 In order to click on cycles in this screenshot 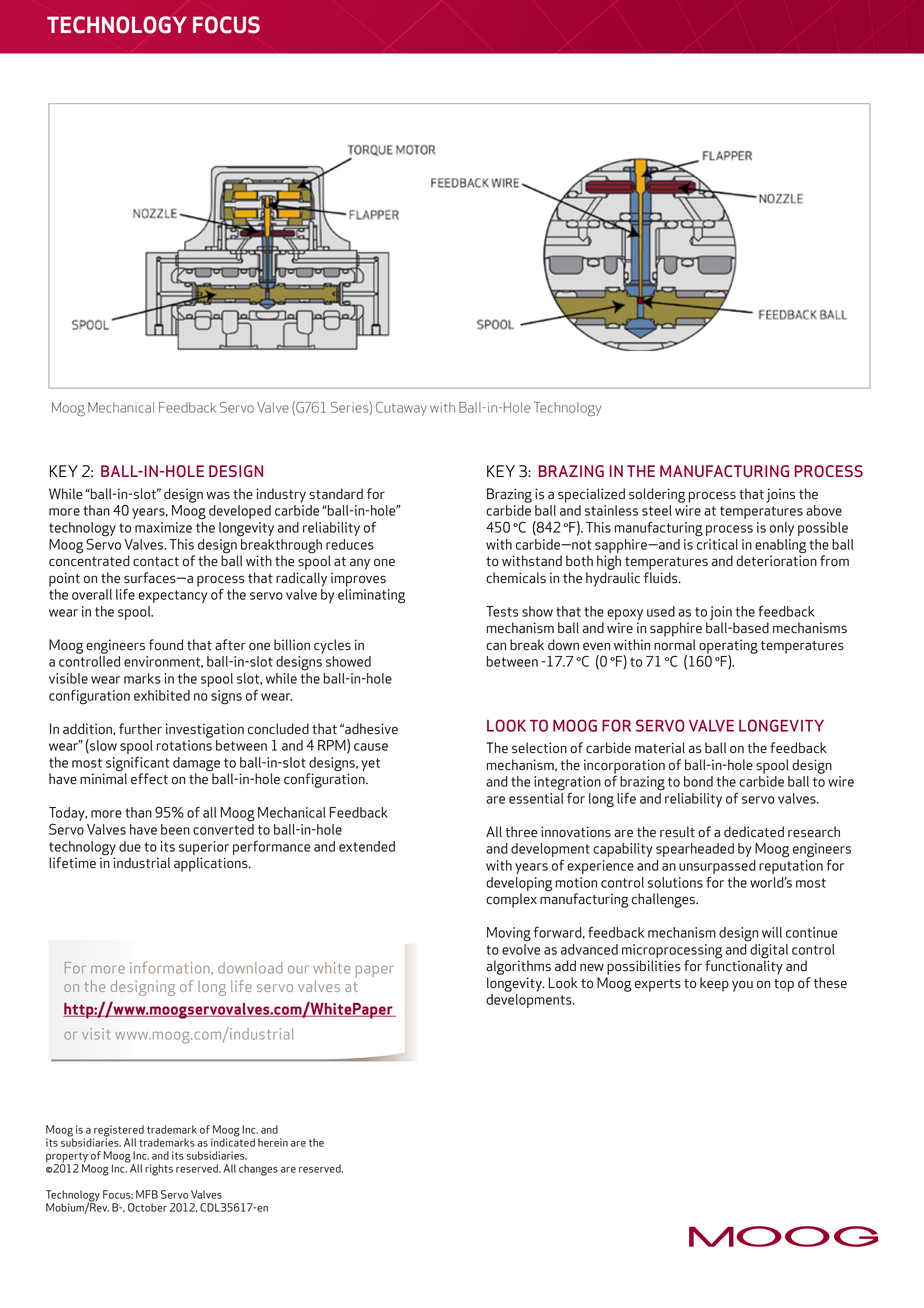, I will do `click(332, 646)`.
